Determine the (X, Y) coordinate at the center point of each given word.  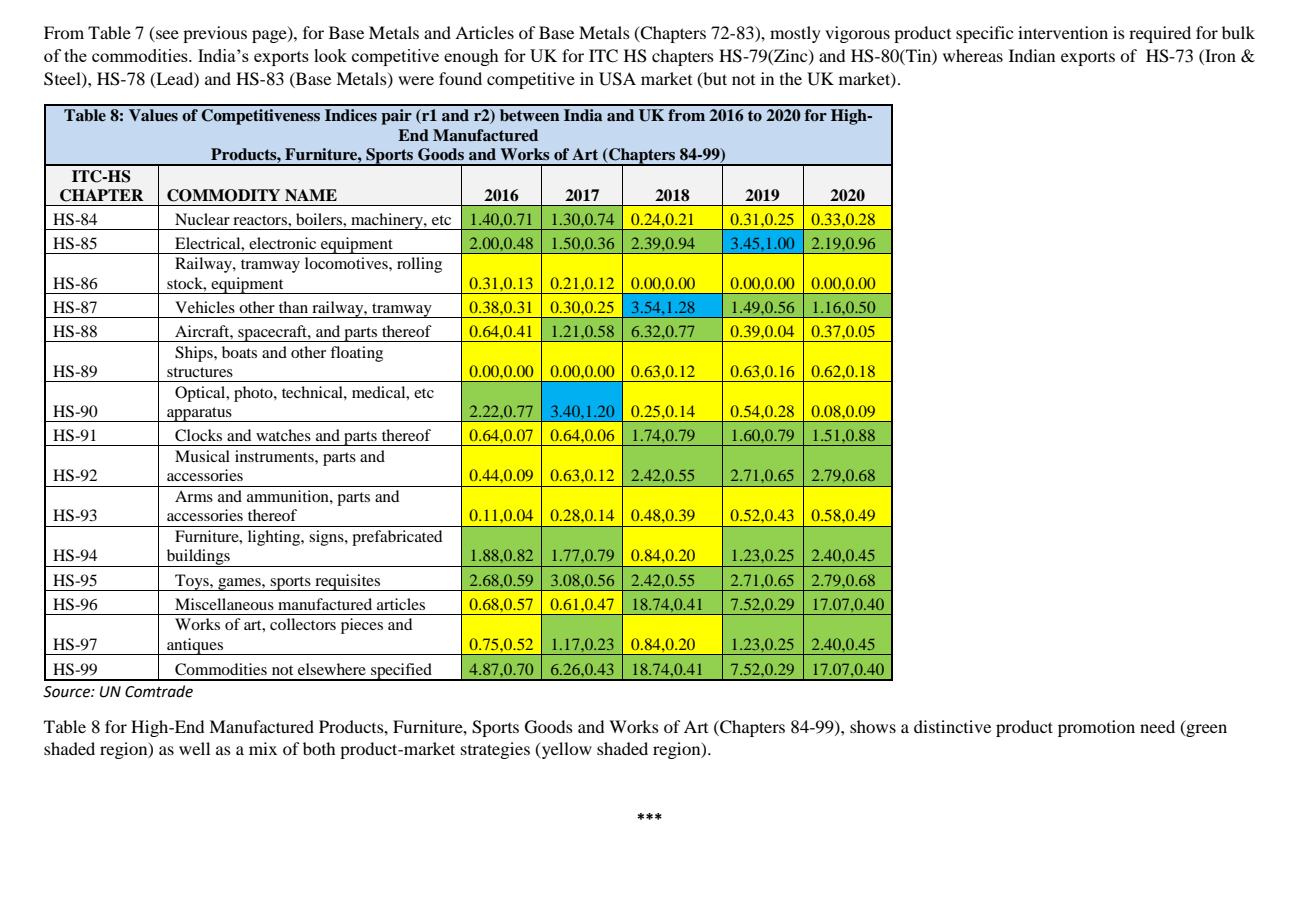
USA (617, 79)
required (1160, 34)
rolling (419, 265)
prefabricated (397, 538)
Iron (1219, 57)
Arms (194, 496)
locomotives (347, 263)
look (330, 55)
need (1157, 726)
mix (263, 748)
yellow (566, 750)
